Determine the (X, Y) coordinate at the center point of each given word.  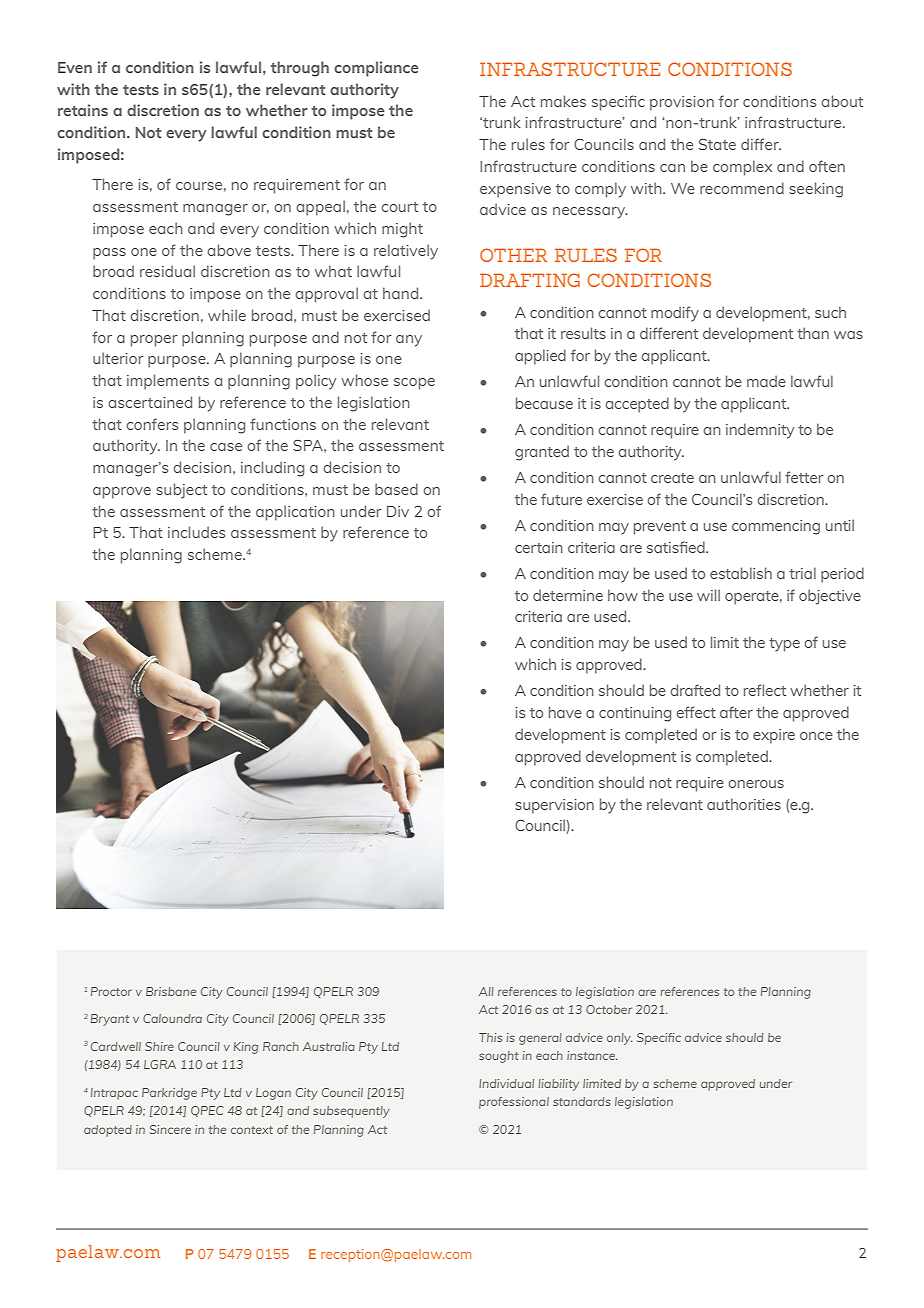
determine (568, 595)
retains (83, 110)
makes (563, 101)
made (766, 381)
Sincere (170, 1129)
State (717, 144)
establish (741, 573)
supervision (554, 806)
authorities (744, 804)
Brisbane (171, 991)
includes (196, 532)
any (409, 341)
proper (154, 341)
